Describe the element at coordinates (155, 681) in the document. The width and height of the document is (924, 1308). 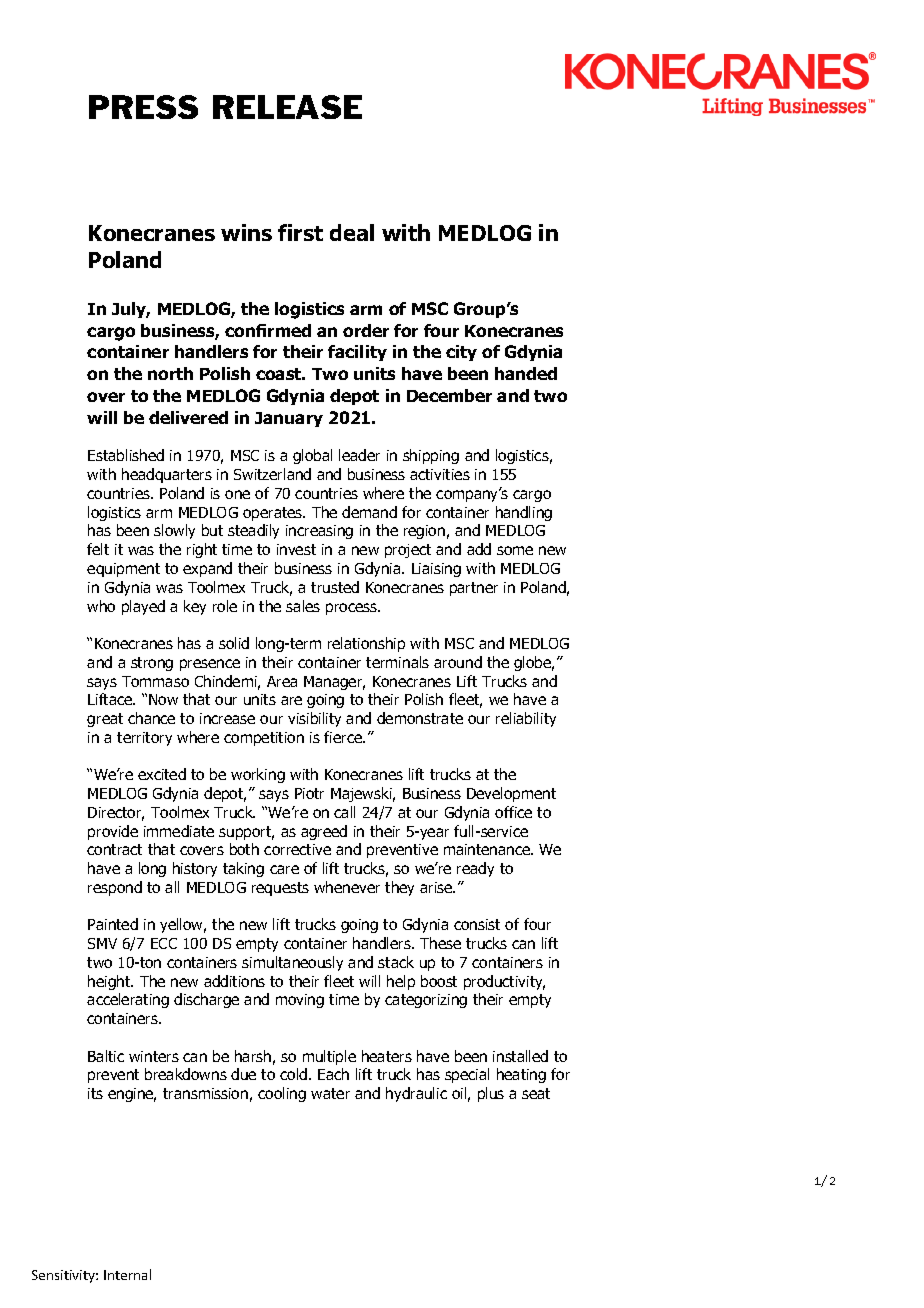
I see `Tommaso` at that location.
